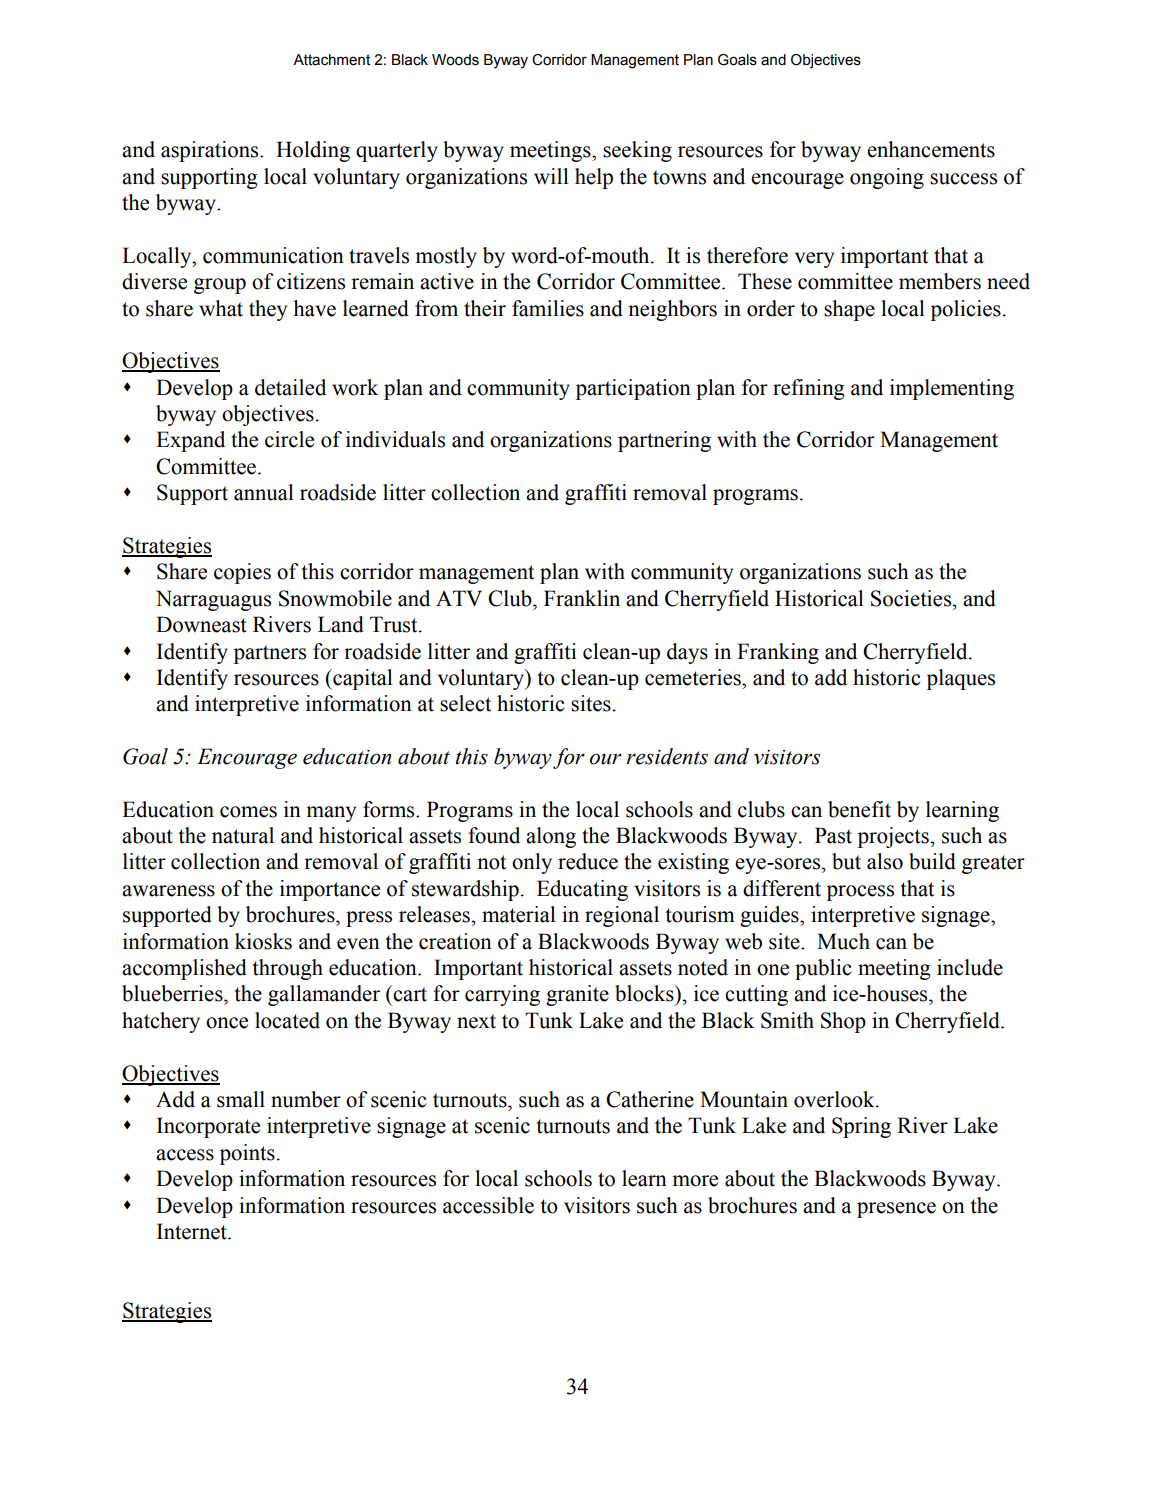  I want to click on Attachment, so click(331, 60).
